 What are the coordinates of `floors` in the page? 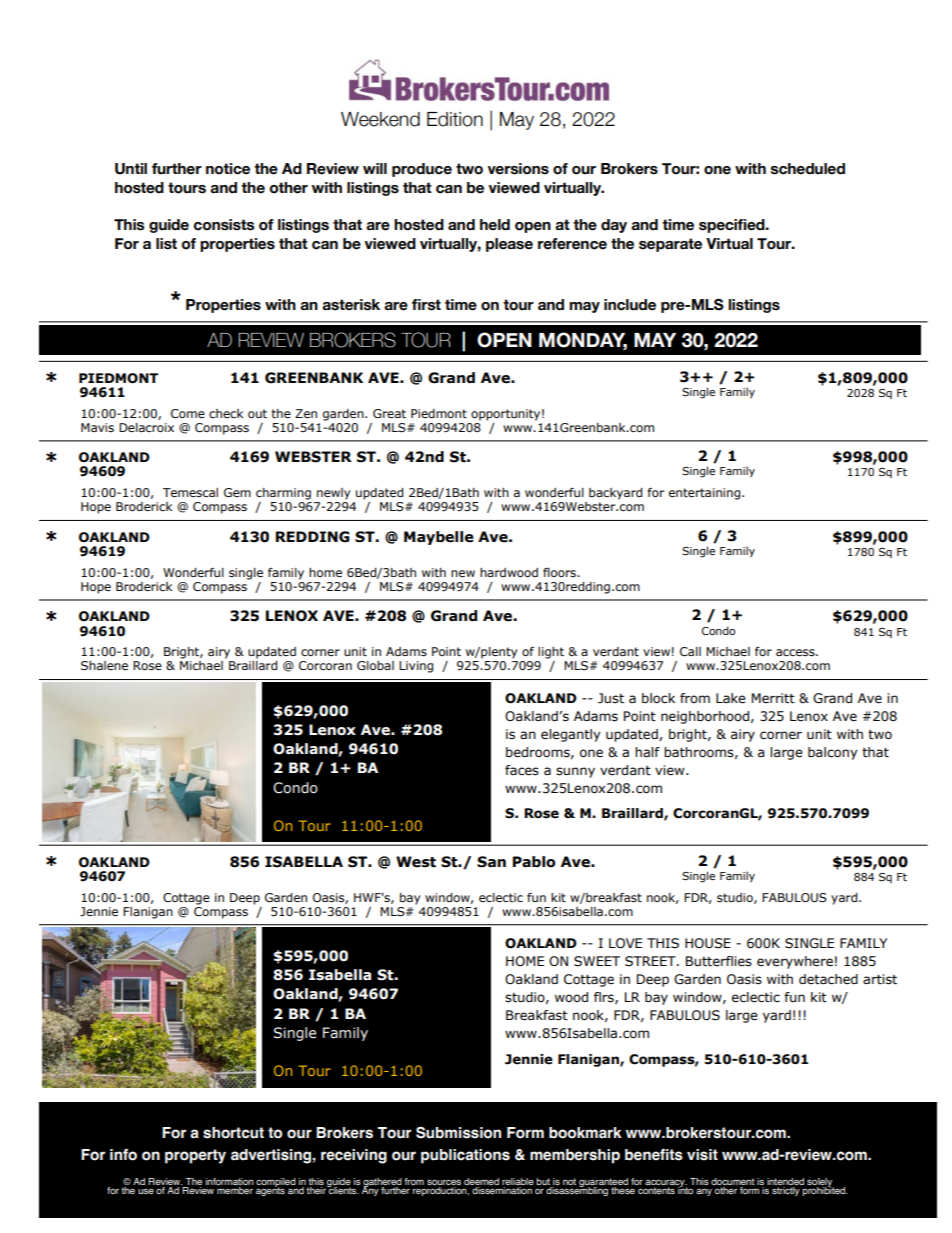 It's located at (560, 572).
